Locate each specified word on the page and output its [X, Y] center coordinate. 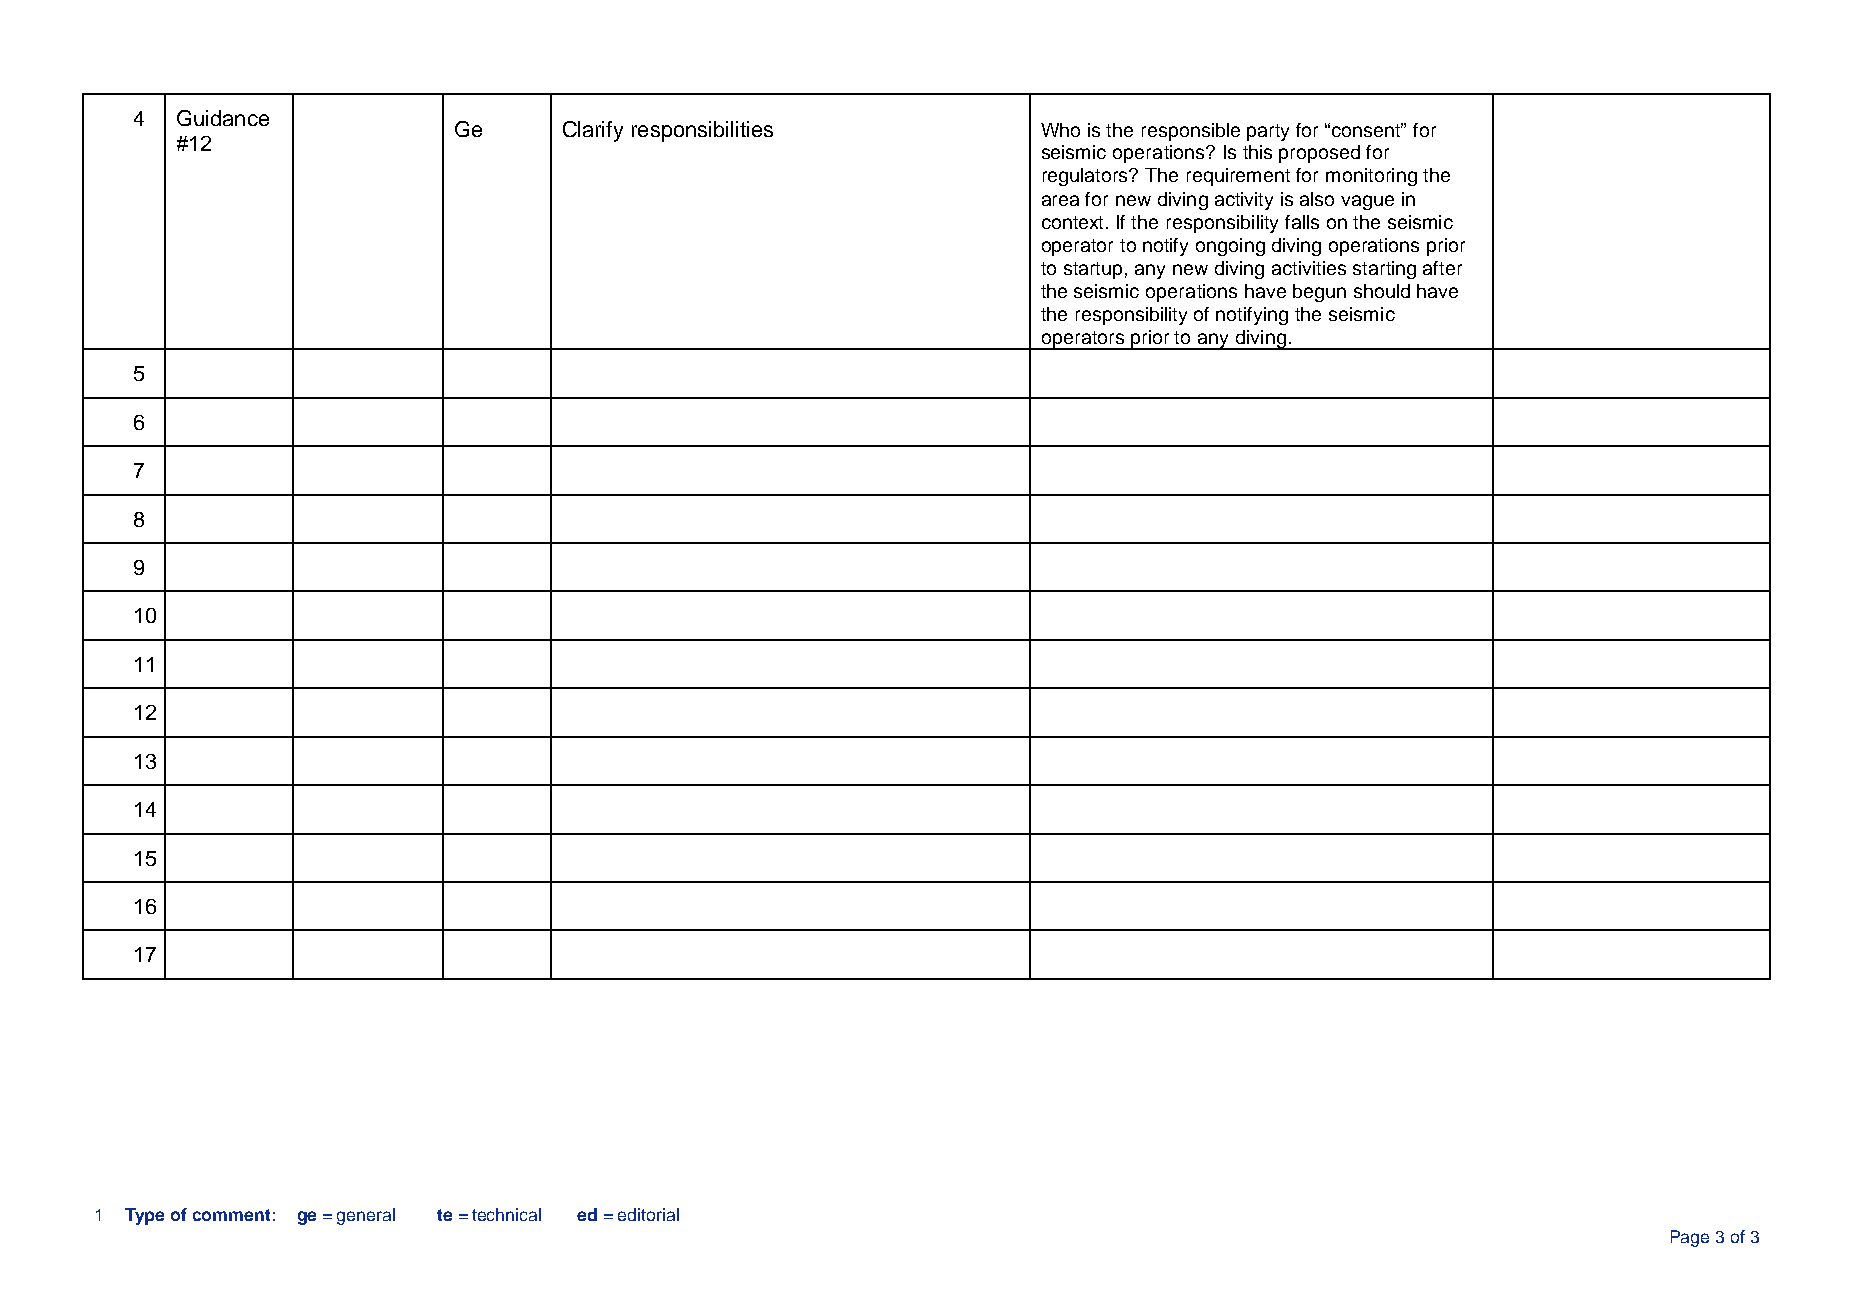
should [1382, 291]
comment [231, 1215]
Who [1060, 130]
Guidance [223, 118]
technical [506, 1214]
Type [144, 1216]
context [1074, 222]
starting [1384, 270]
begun [1319, 293]
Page [1690, 1238]
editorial [648, 1214]
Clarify [593, 131]
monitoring [1371, 177]
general [366, 1216]
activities [1309, 268]
